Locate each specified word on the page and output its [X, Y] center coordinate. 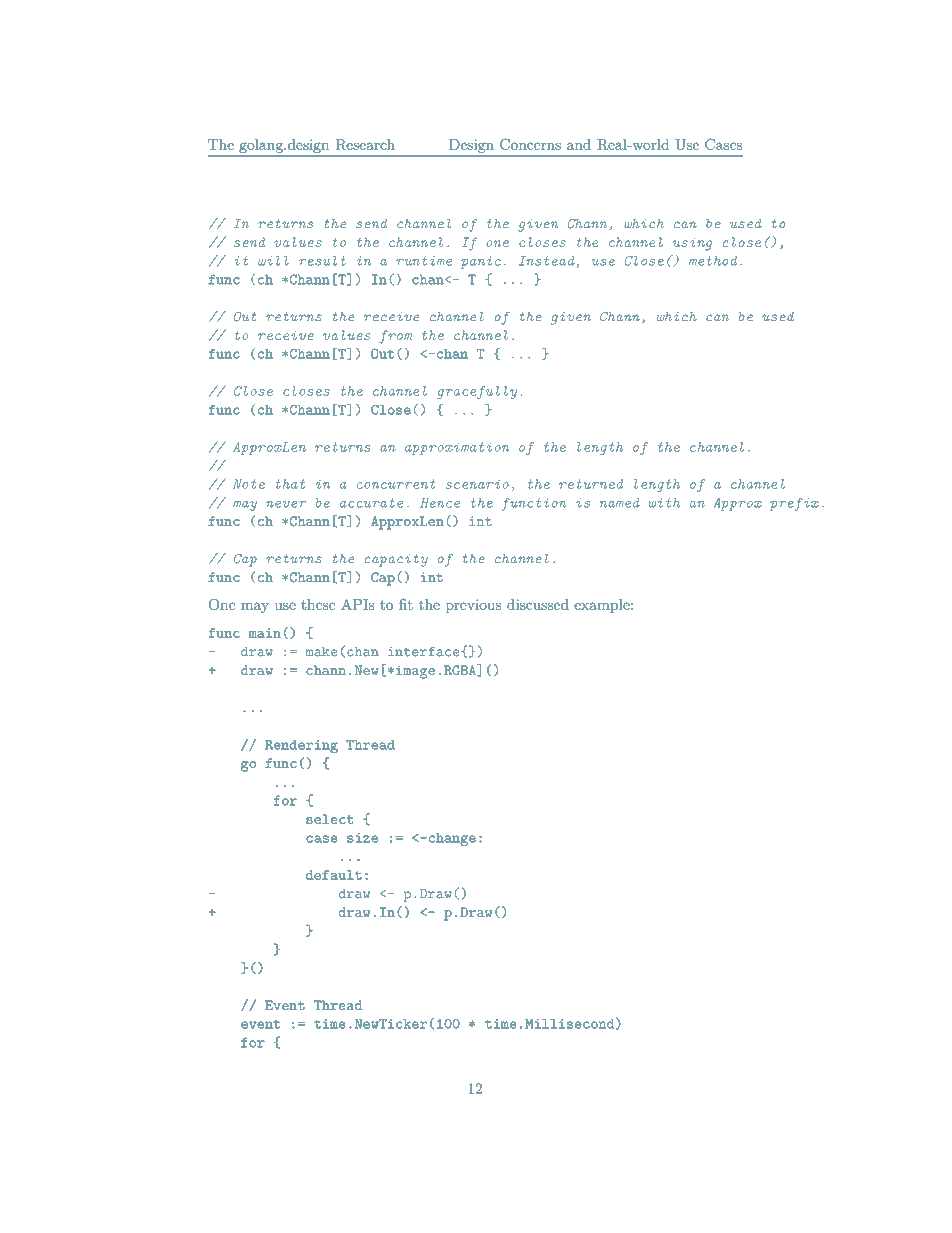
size [362, 838]
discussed [538, 604]
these [318, 604]
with [664, 503]
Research [365, 144]
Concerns [530, 144]
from [395, 337]
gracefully [477, 392]
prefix [794, 504]
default [334, 875]
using [692, 244]
